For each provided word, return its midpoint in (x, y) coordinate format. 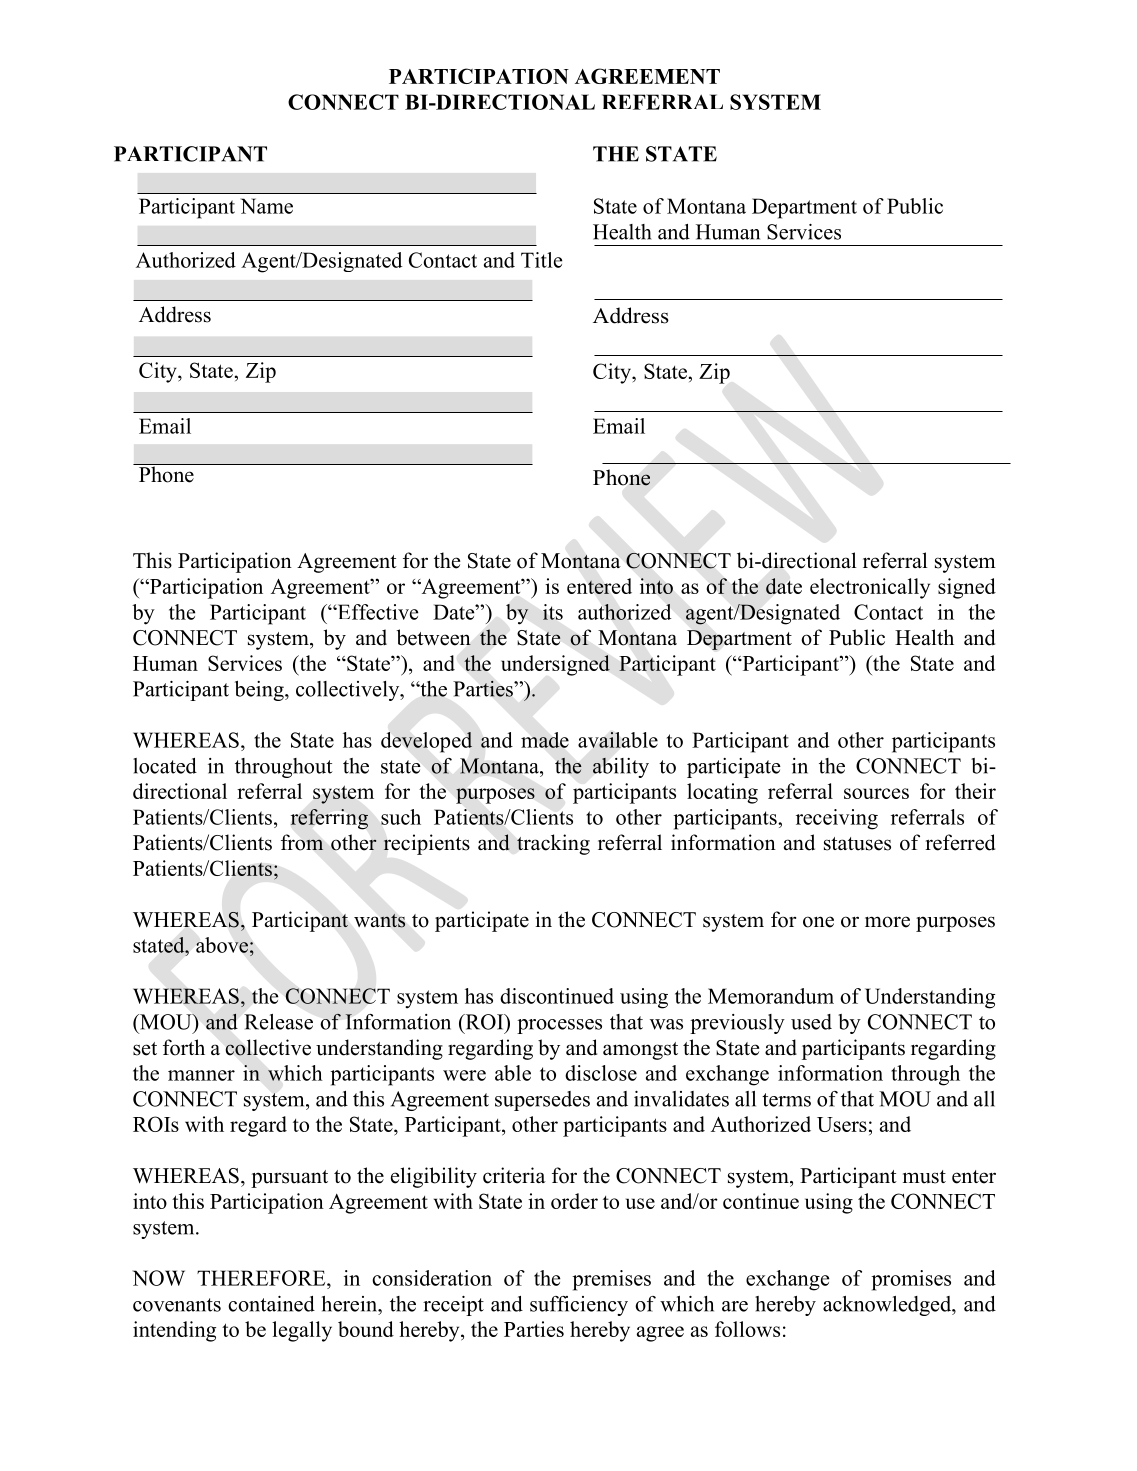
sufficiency (579, 1306)
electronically (870, 588)
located (165, 766)
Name (266, 206)
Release (278, 1022)
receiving (837, 819)
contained (271, 1304)
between (434, 637)
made (545, 740)
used (811, 1022)
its (553, 612)
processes (559, 1026)
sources (876, 793)
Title (541, 260)
